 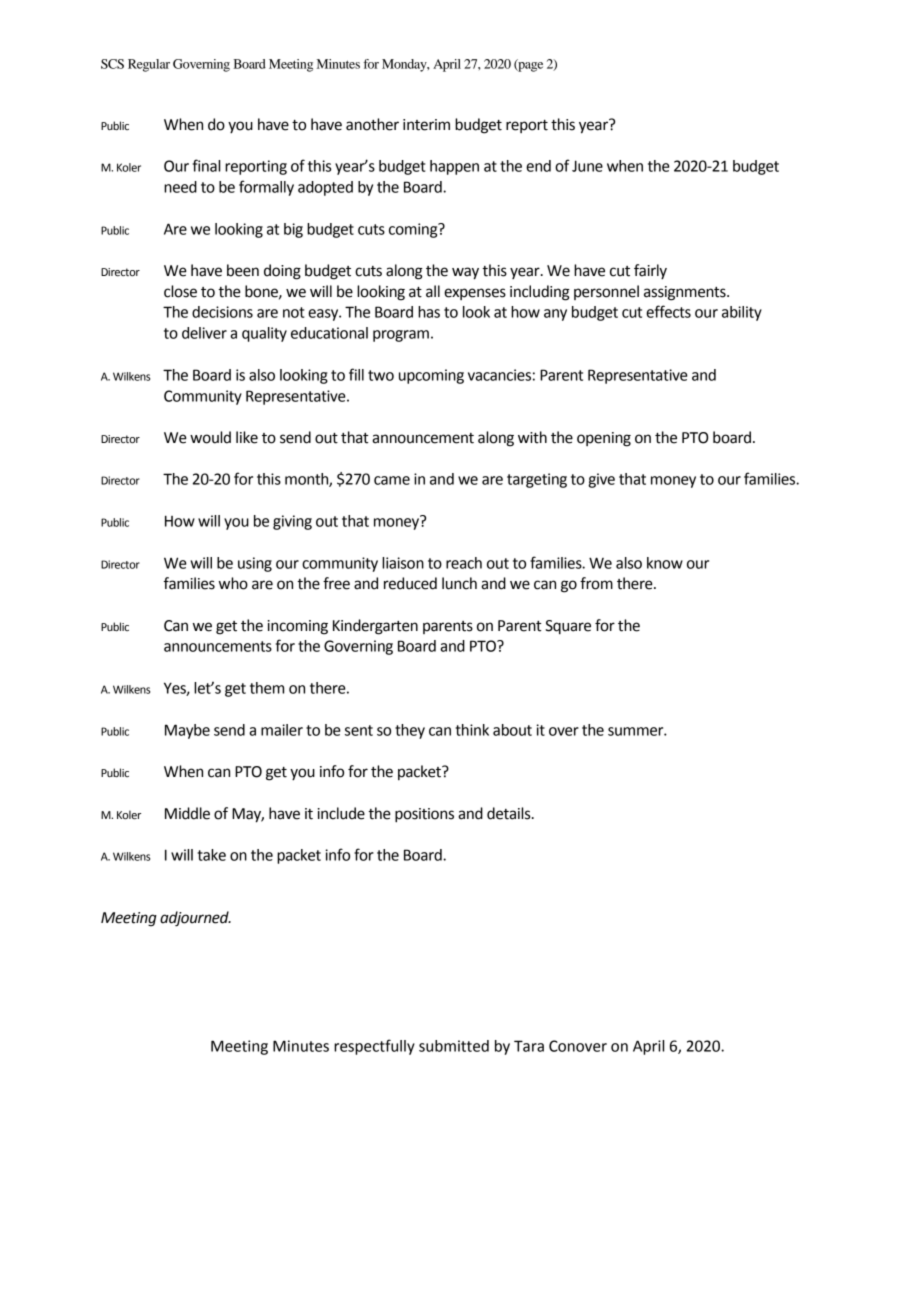 What do you see at coordinates (403, 563) in the document?
I see `liaison` at bounding box center [403, 563].
